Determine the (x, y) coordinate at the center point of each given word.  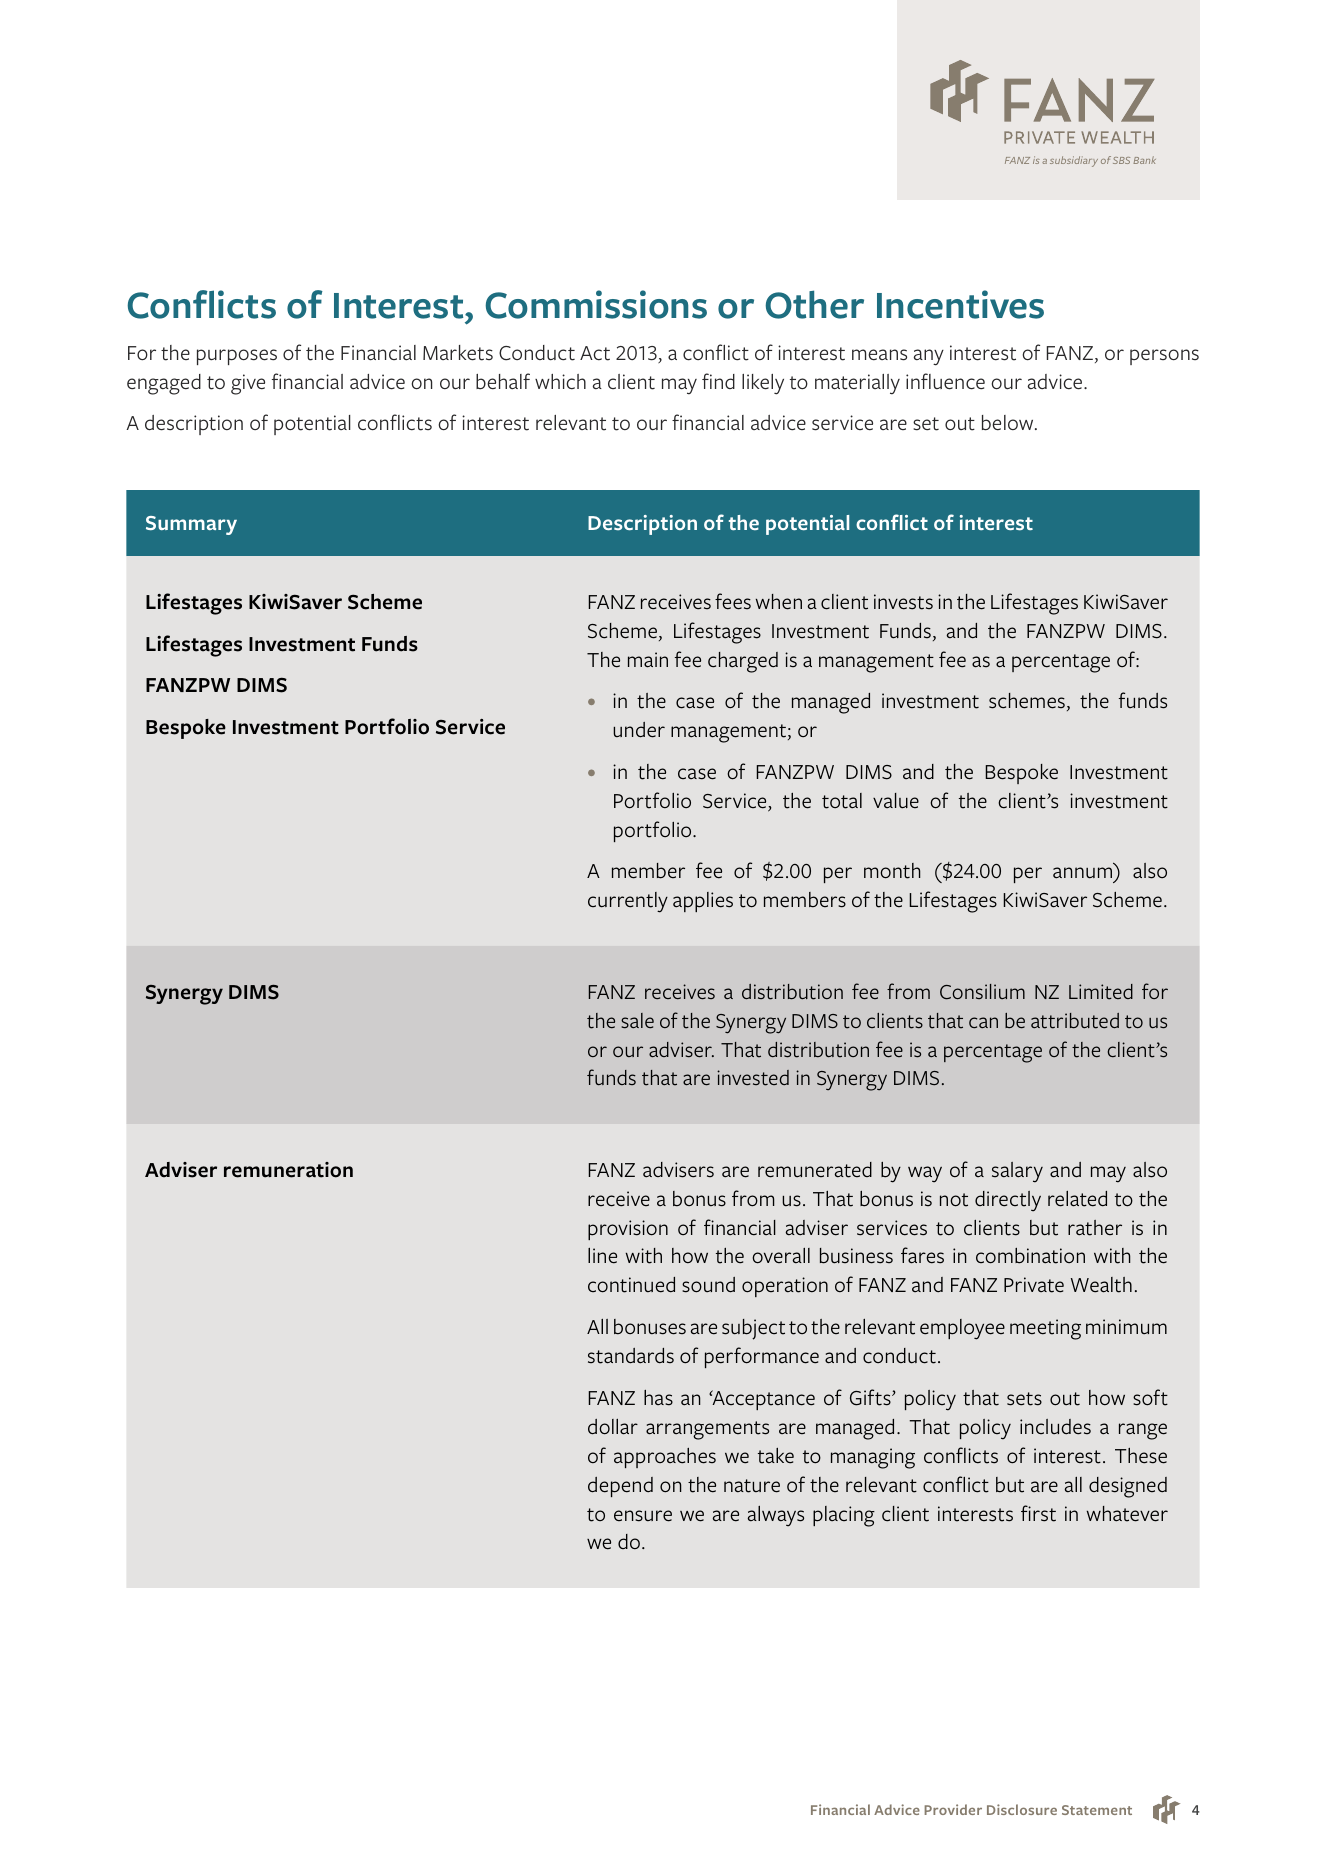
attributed (1075, 1021)
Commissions (596, 304)
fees (733, 601)
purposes (237, 357)
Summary (191, 525)
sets (1024, 1399)
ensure (643, 1516)
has (658, 1398)
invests (903, 602)
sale (637, 1020)
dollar (613, 1427)
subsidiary (1074, 161)
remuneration (288, 1170)
